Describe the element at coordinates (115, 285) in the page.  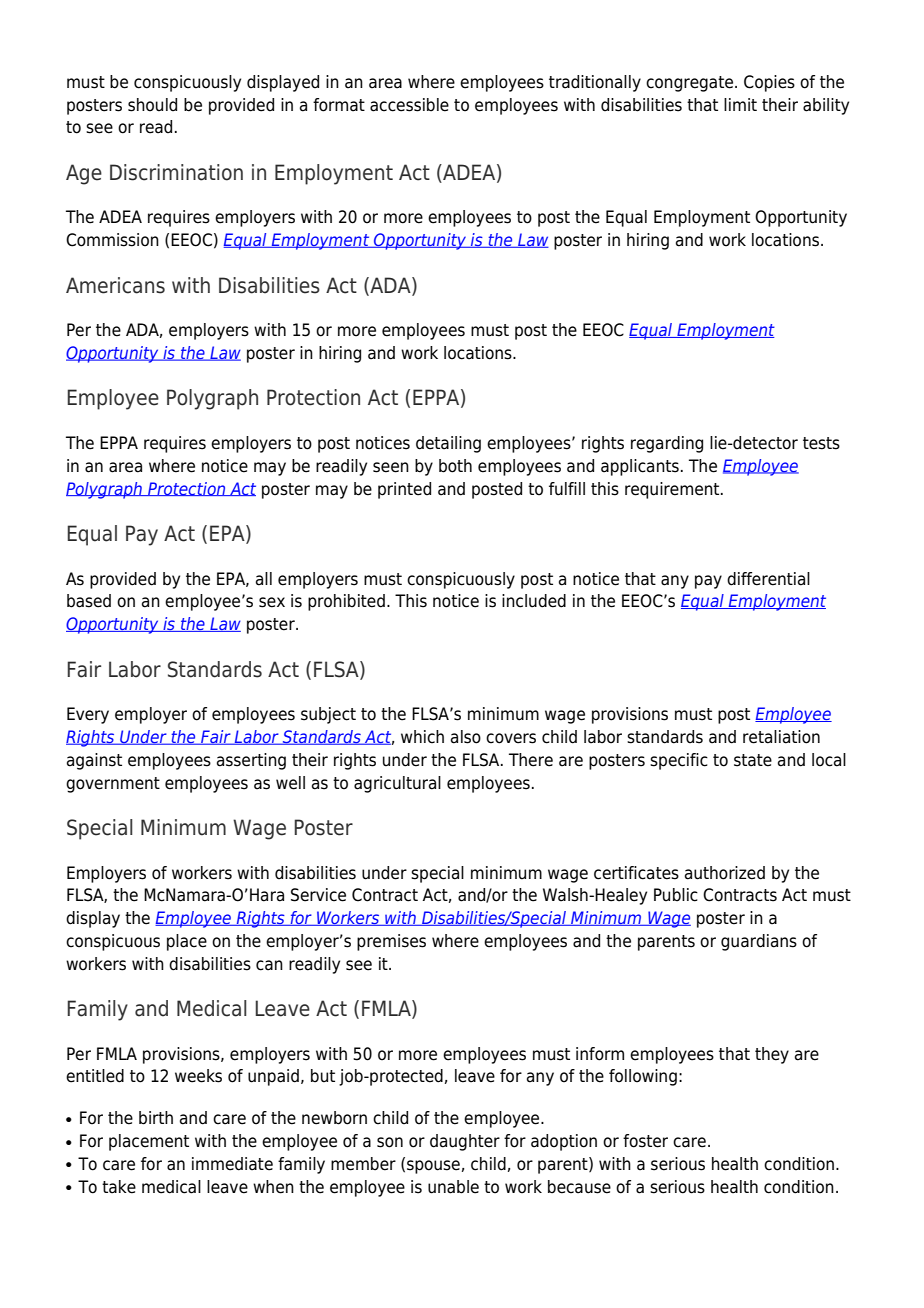
I see `Americans` at that location.
